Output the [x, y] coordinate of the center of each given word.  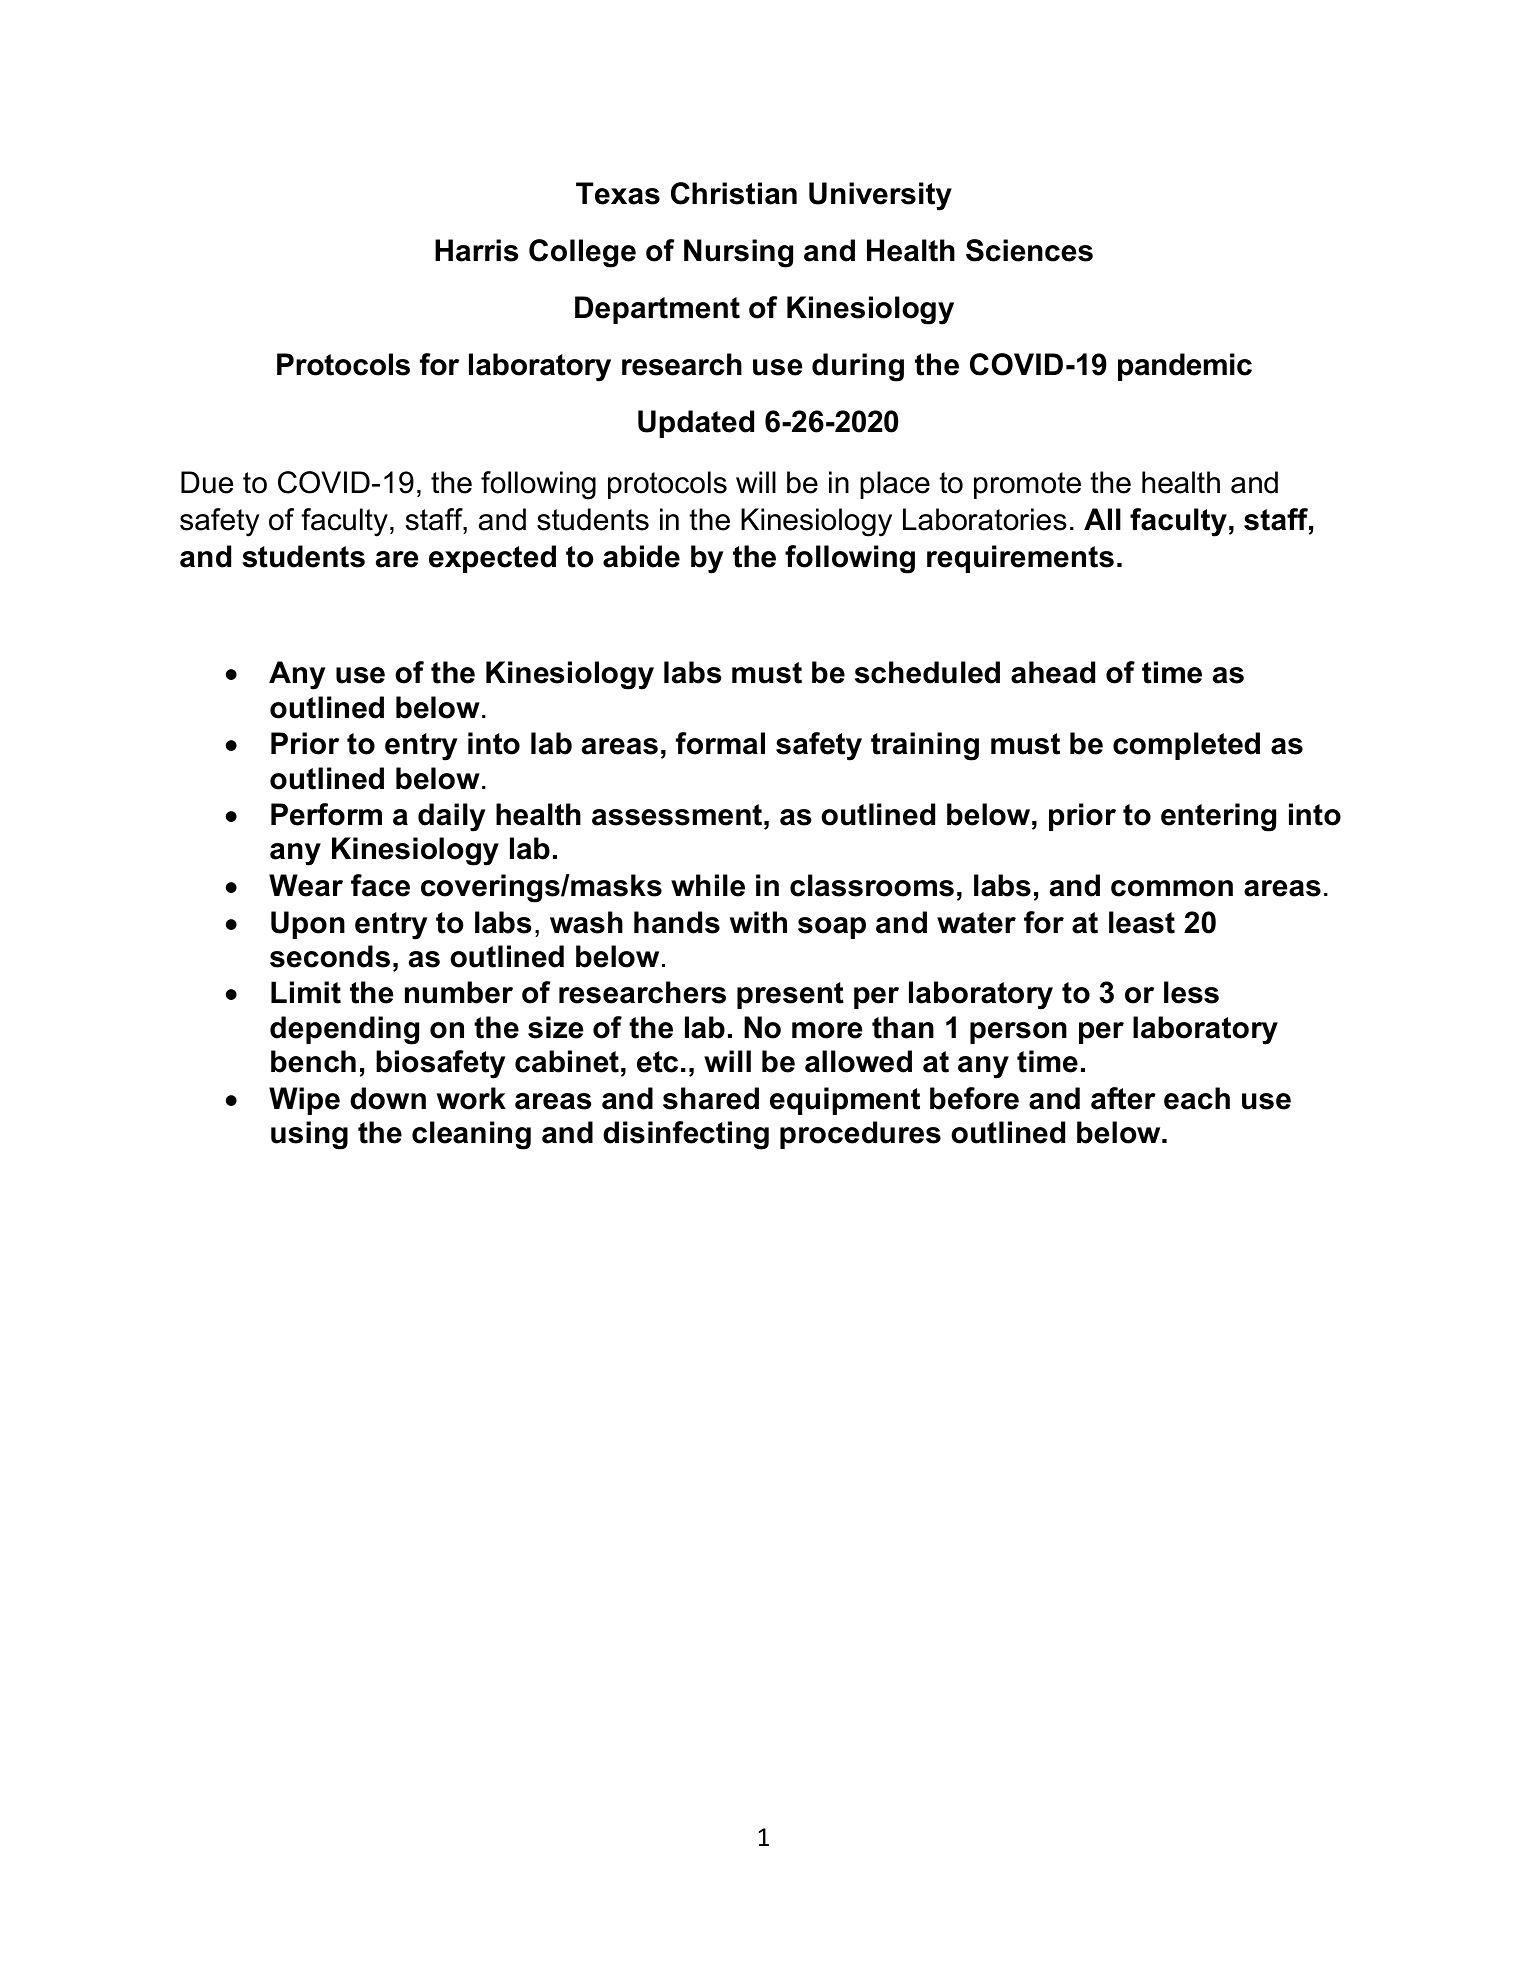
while [708, 885]
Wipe [304, 1101]
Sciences [1029, 250]
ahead [1053, 672]
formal [720, 743]
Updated [696, 424]
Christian [734, 193]
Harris [476, 250]
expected [492, 559]
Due [207, 482]
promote [1027, 485]
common [1172, 888]
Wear [306, 885]
